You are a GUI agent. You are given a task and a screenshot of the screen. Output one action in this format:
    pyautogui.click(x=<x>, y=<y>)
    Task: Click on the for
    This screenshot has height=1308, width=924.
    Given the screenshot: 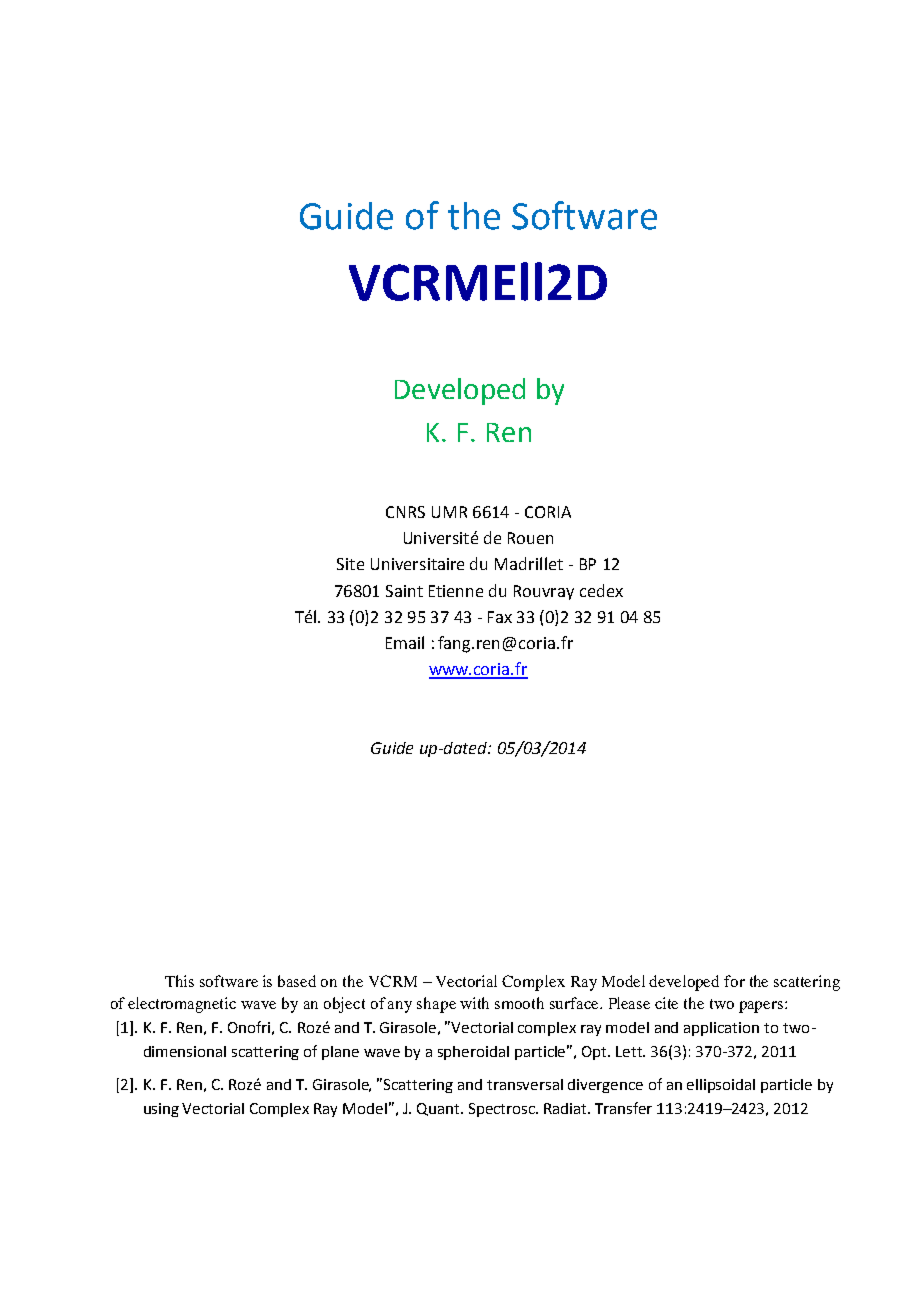 What is the action you would take?
    pyautogui.click(x=734, y=981)
